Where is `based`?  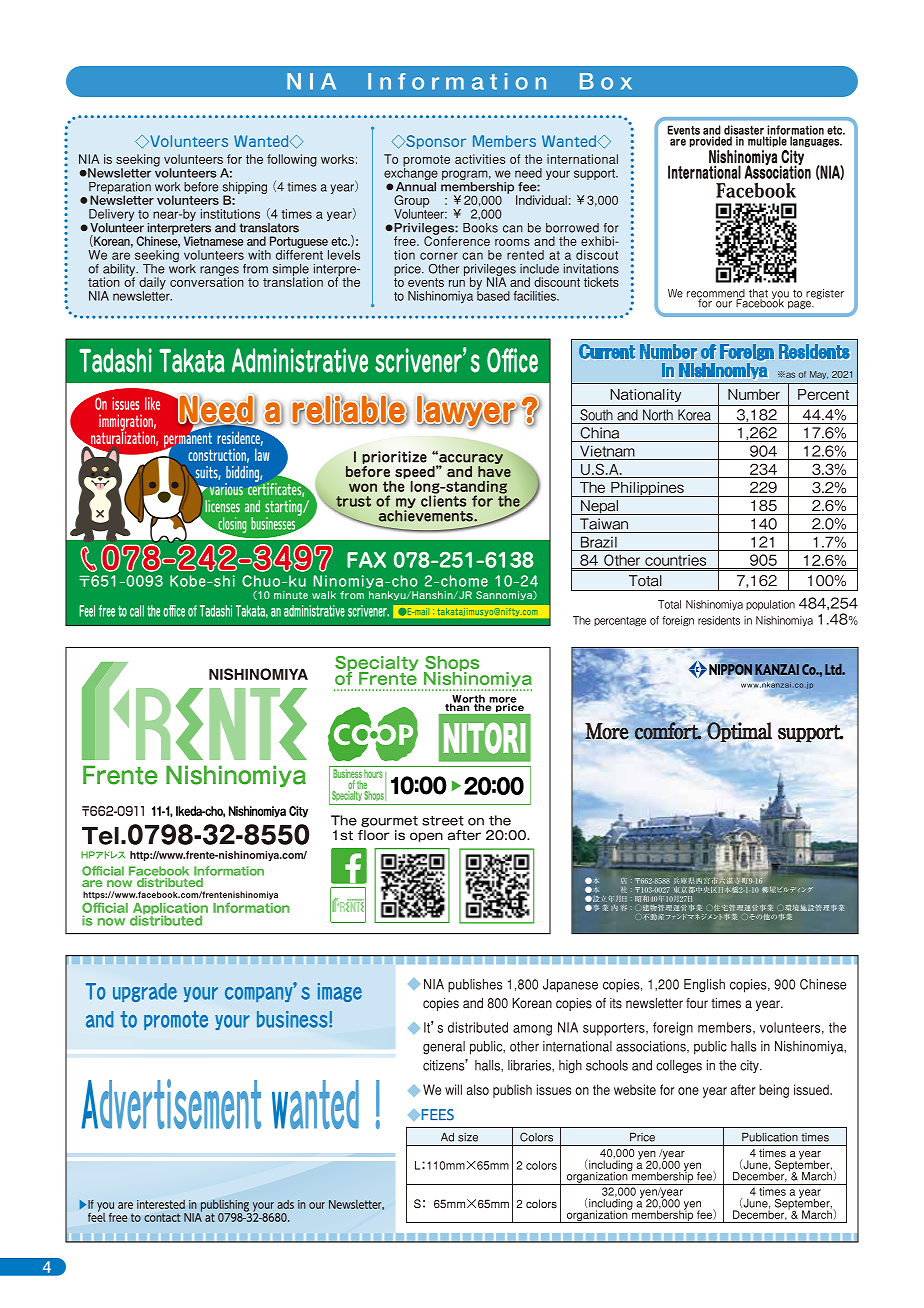 based is located at coordinates (493, 295).
